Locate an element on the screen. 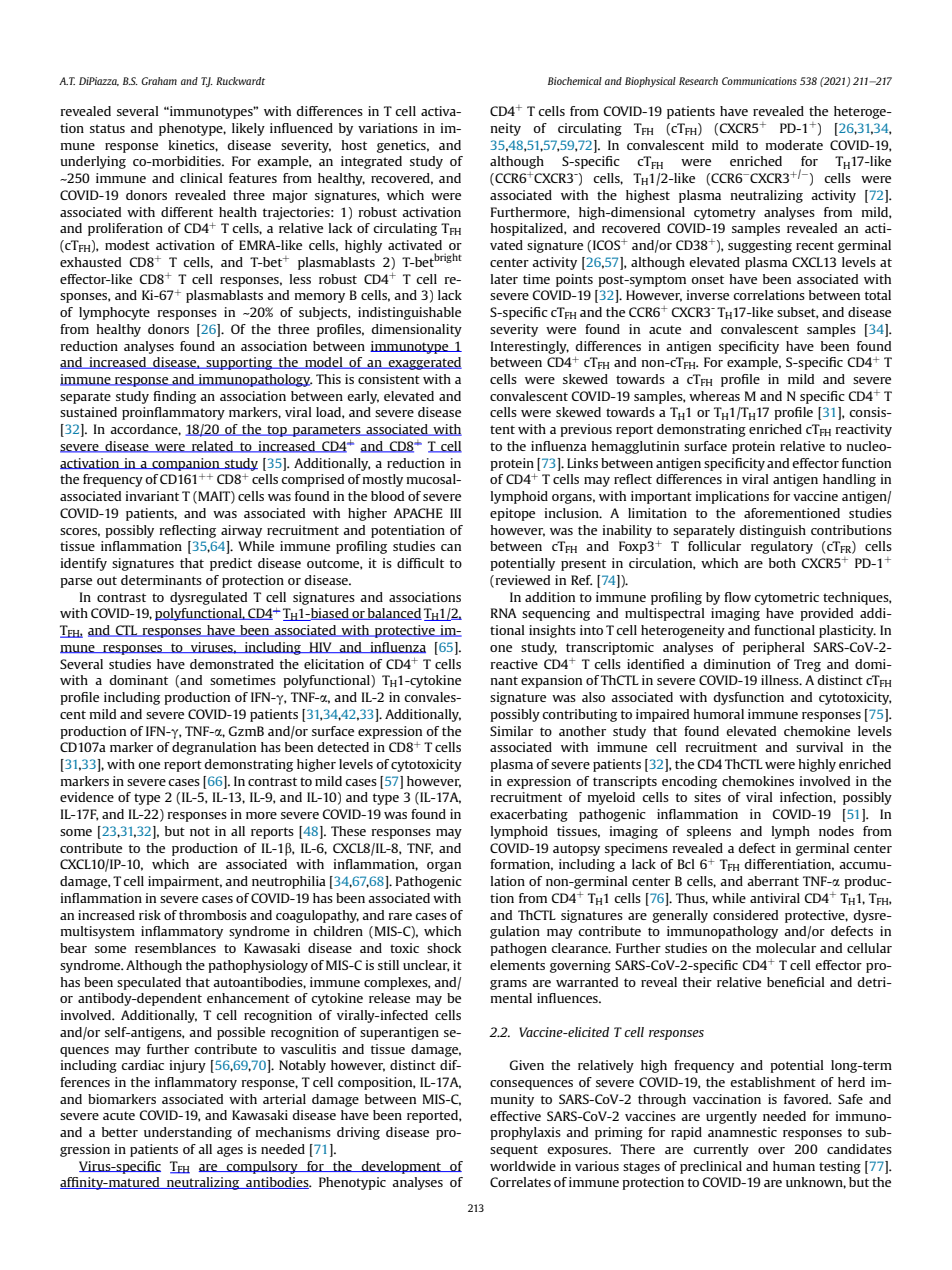 This screenshot has height=1270, width=952. moderate is located at coordinates (794, 145).
